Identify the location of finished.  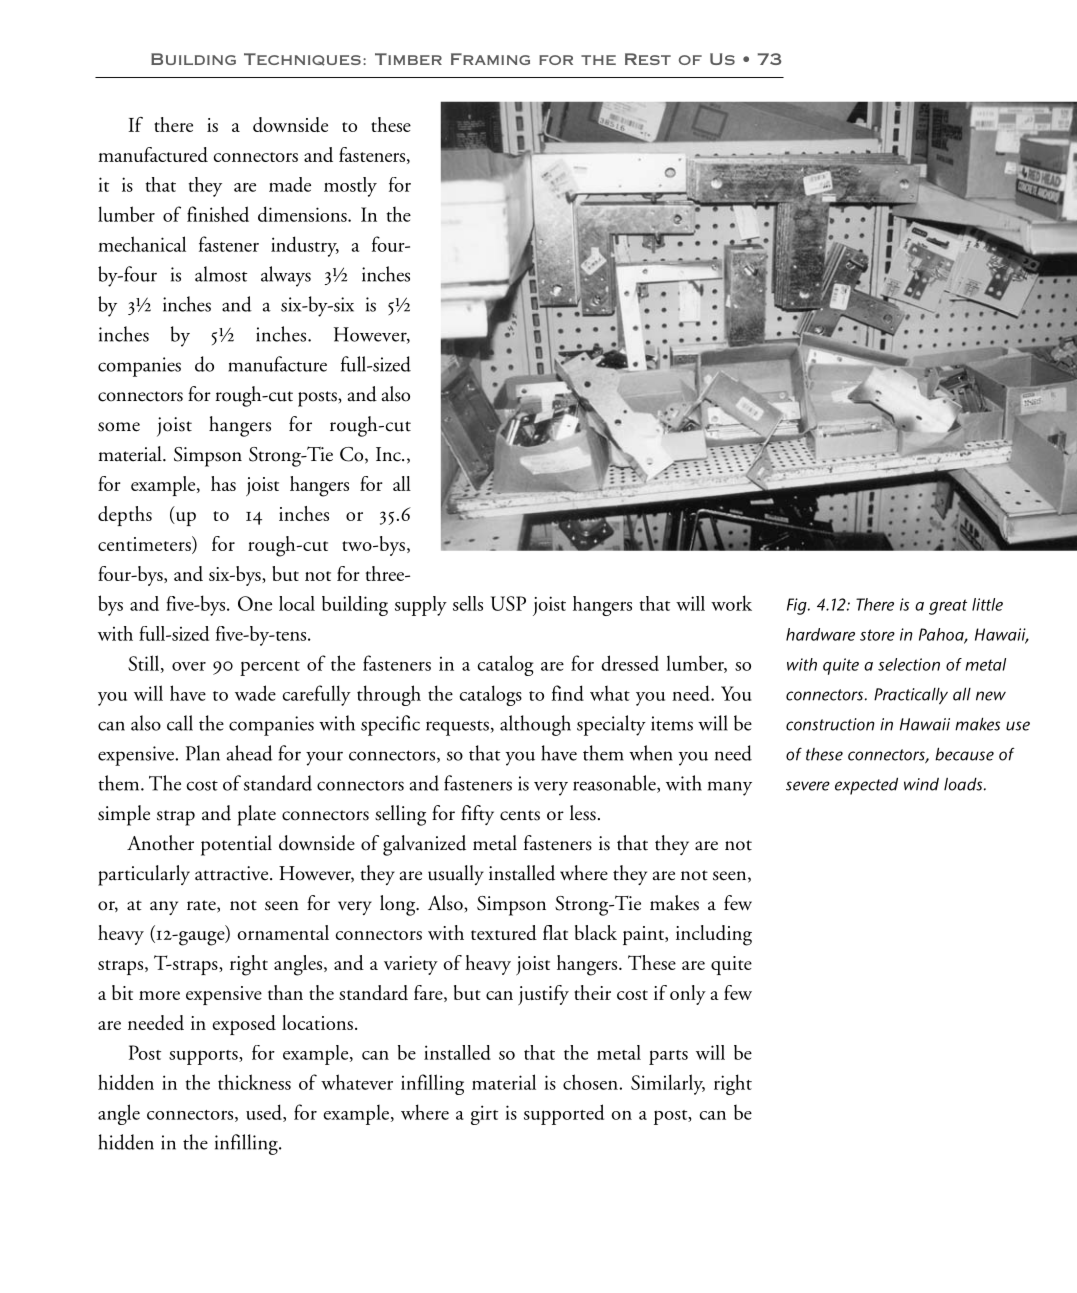
(218, 214).
